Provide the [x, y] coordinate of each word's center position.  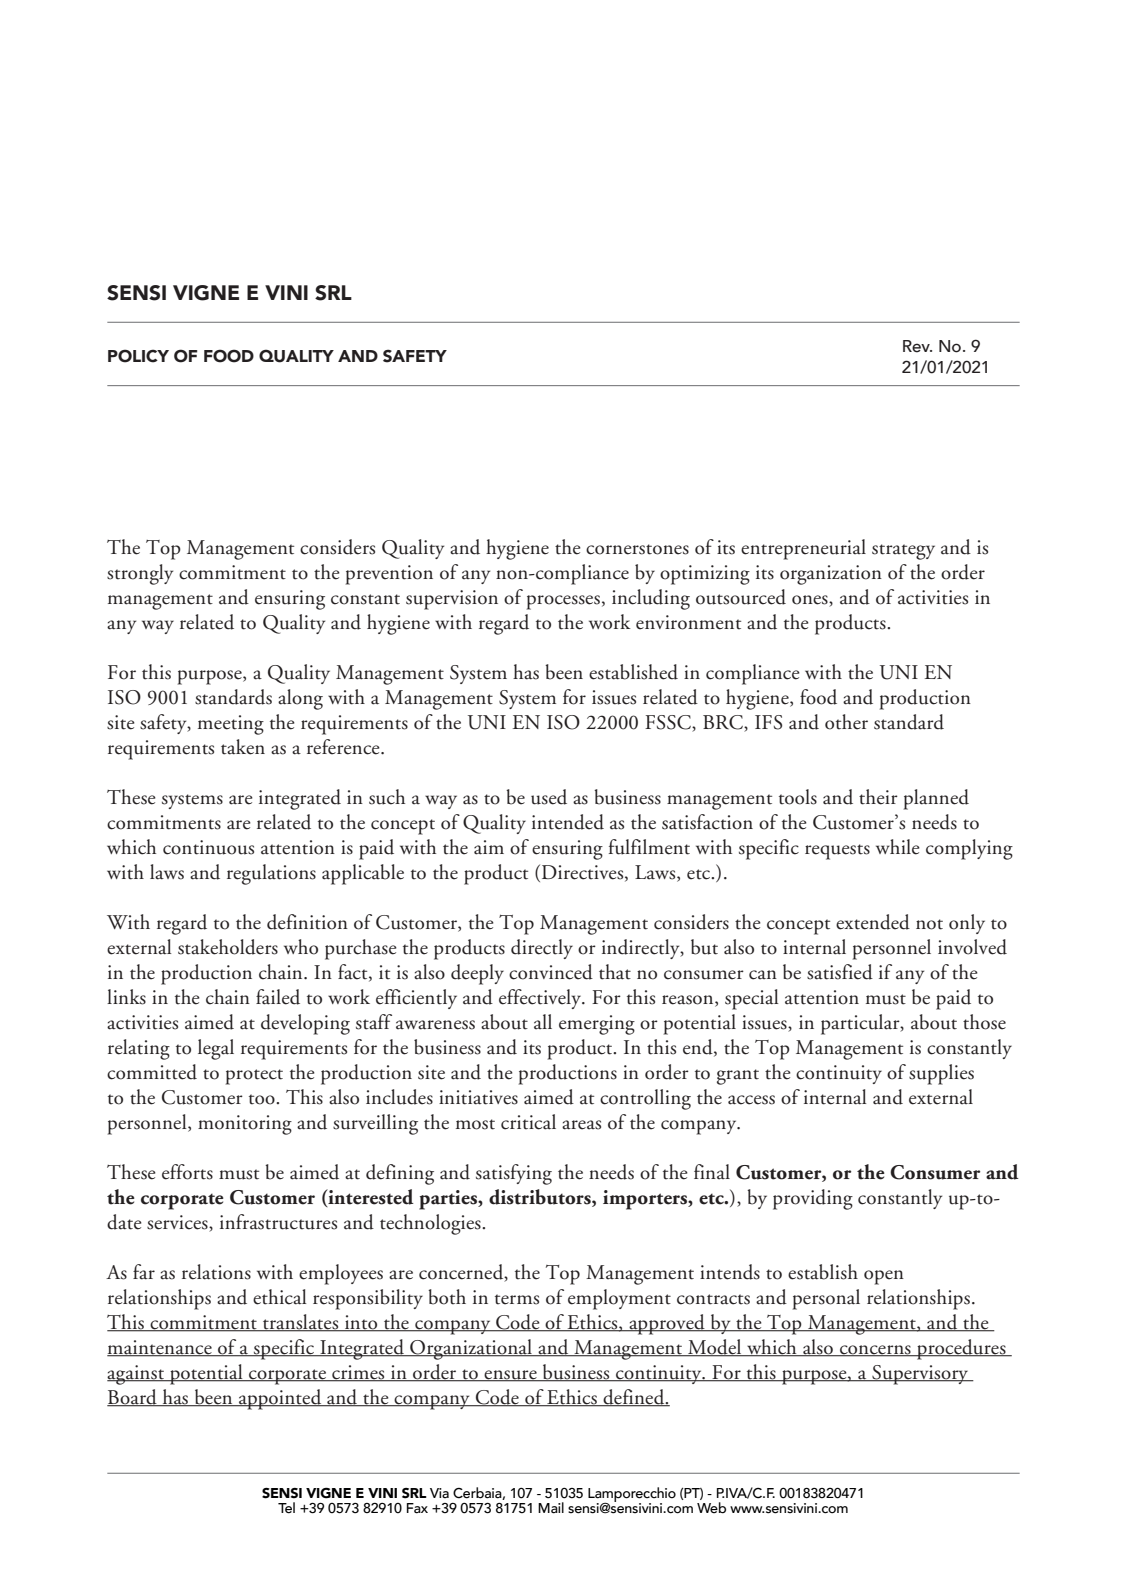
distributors [541, 1198]
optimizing [705, 575]
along [300, 699]
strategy [903, 552]
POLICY [138, 356]
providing [813, 1199]
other [846, 722]
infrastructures [278, 1222]
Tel [286, 1508]
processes [563, 602]
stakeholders [228, 947]
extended [873, 922]
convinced [551, 972]
